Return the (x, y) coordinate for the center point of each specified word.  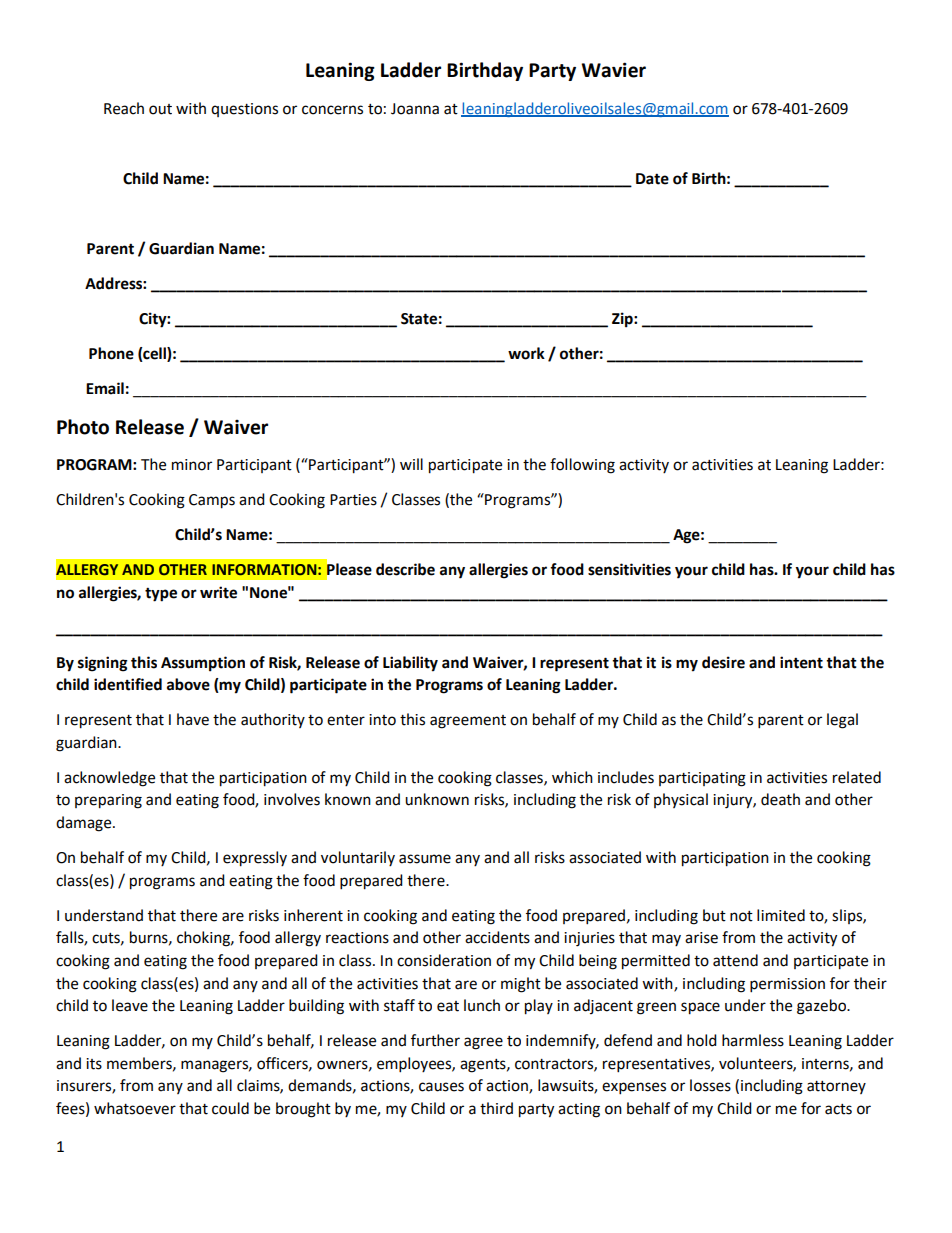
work (526, 353)
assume (425, 859)
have (193, 719)
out (160, 109)
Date (652, 179)
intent (801, 662)
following (582, 466)
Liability (410, 664)
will (411, 464)
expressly (255, 859)
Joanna (415, 109)
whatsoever (135, 1108)
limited (781, 915)
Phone (111, 353)
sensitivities (629, 569)
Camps (212, 501)
